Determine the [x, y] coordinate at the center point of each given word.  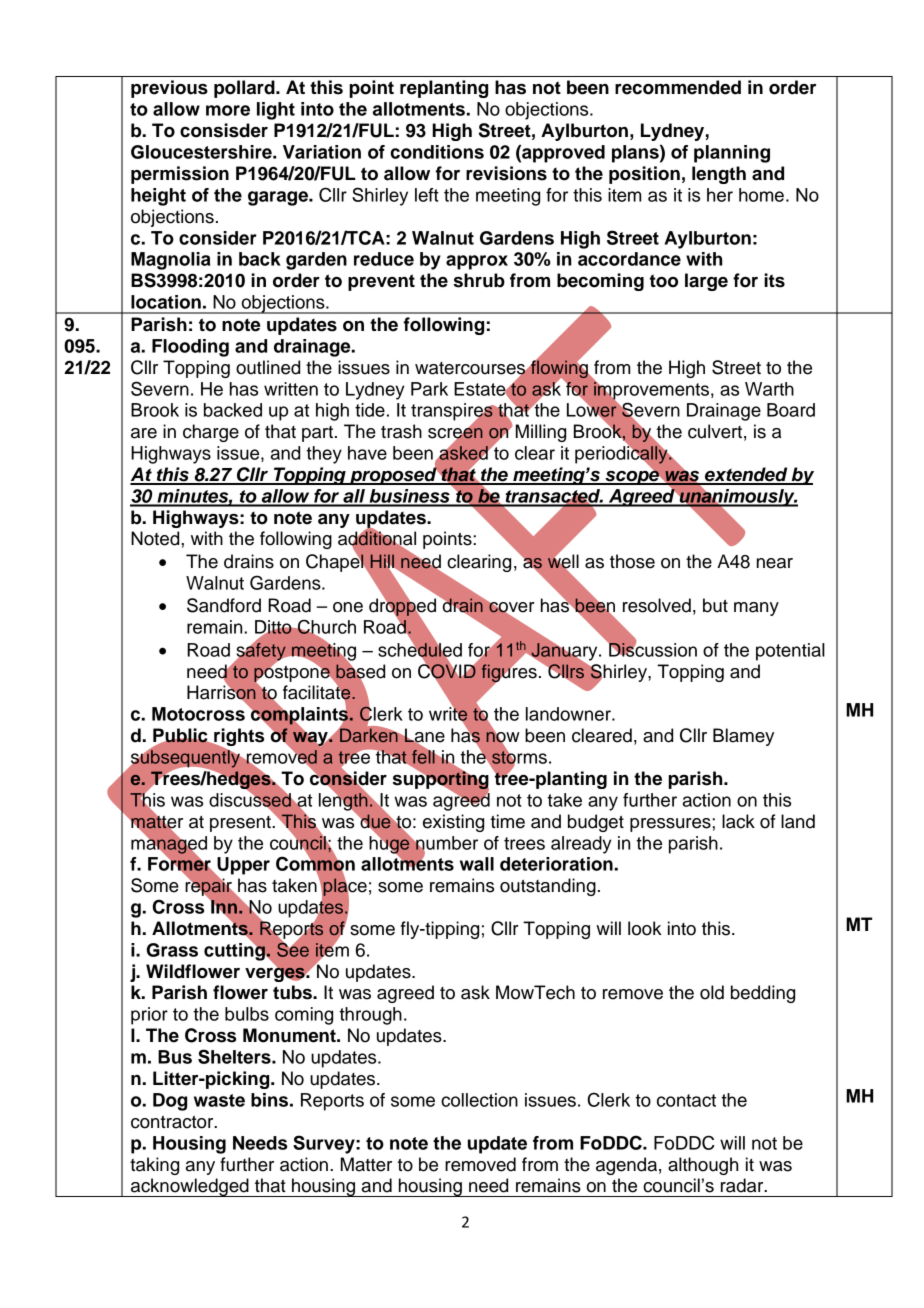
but [715, 605]
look [645, 928]
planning [732, 154]
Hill [383, 562]
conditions [437, 152]
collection [479, 1100]
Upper [242, 867]
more [228, 110]
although [703, 1166]
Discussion [652, 648]
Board [791, 410]
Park [429, 389]
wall [477, 864]
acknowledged [190, 1187]
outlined [268, 367]
